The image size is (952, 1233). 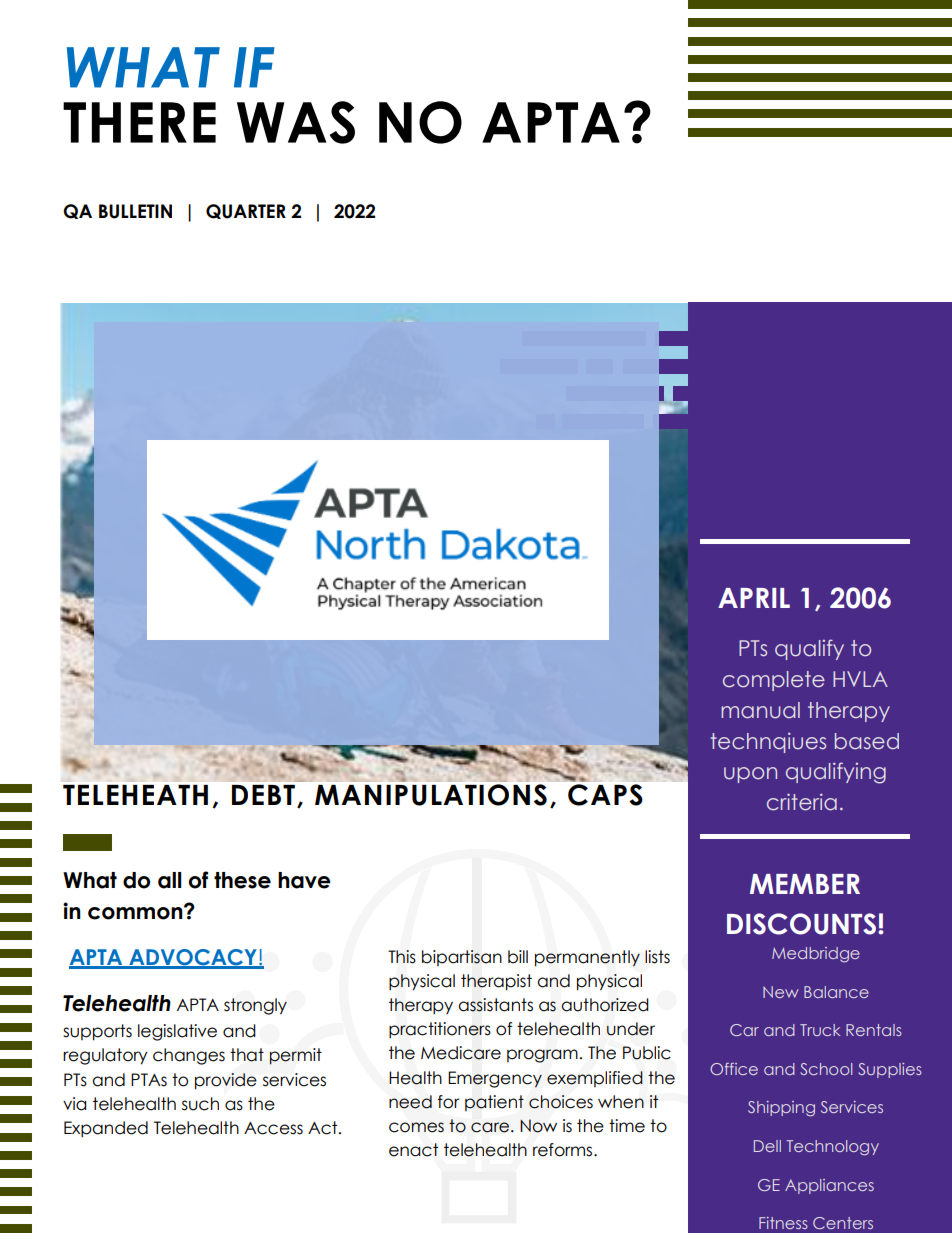 What do you see at coordinates (170, 880) in the page?
I see `all` at bounding box center [170, 880].
